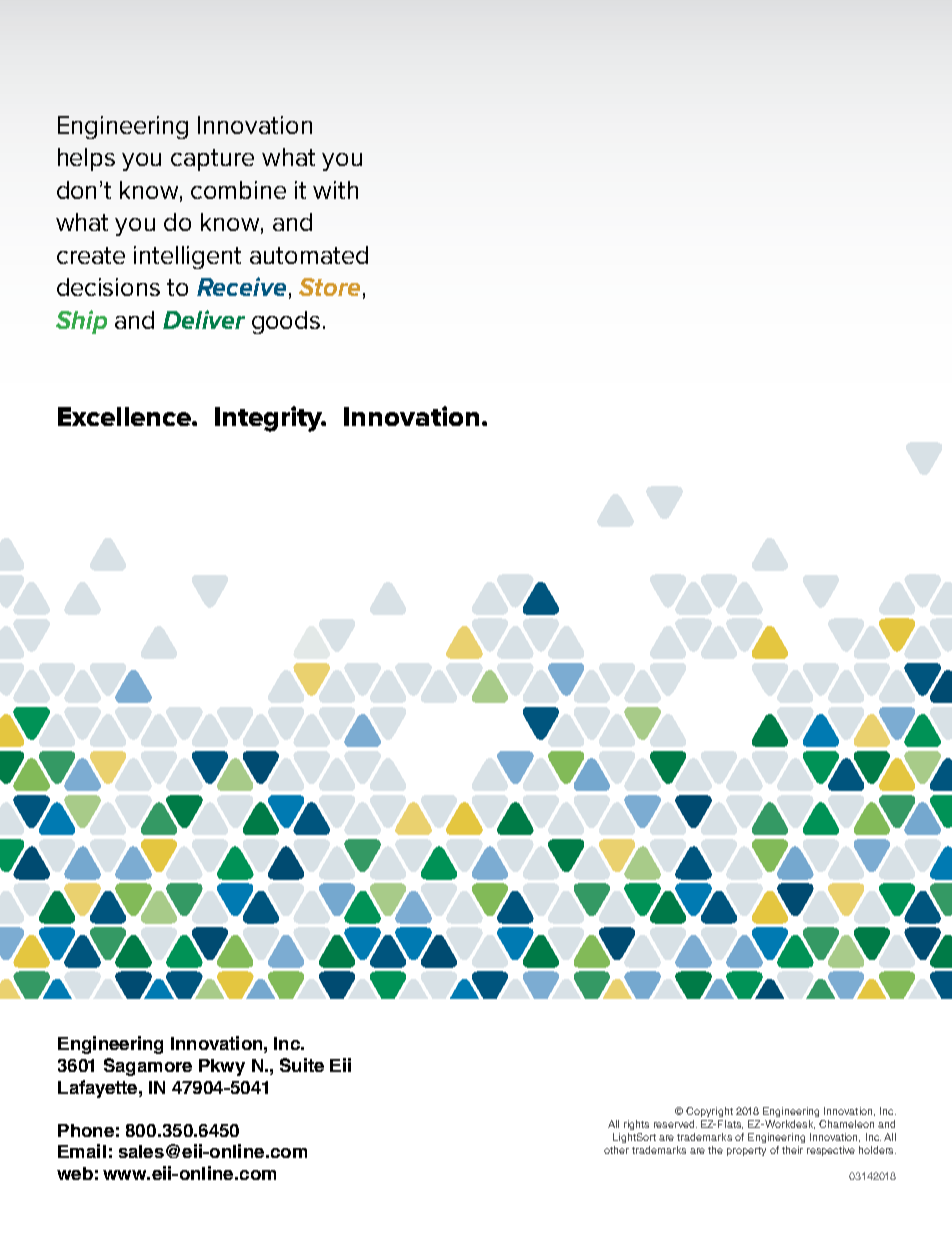 This image has height=1233, width=952. I want to click on Phone, so click(86, 1130).
